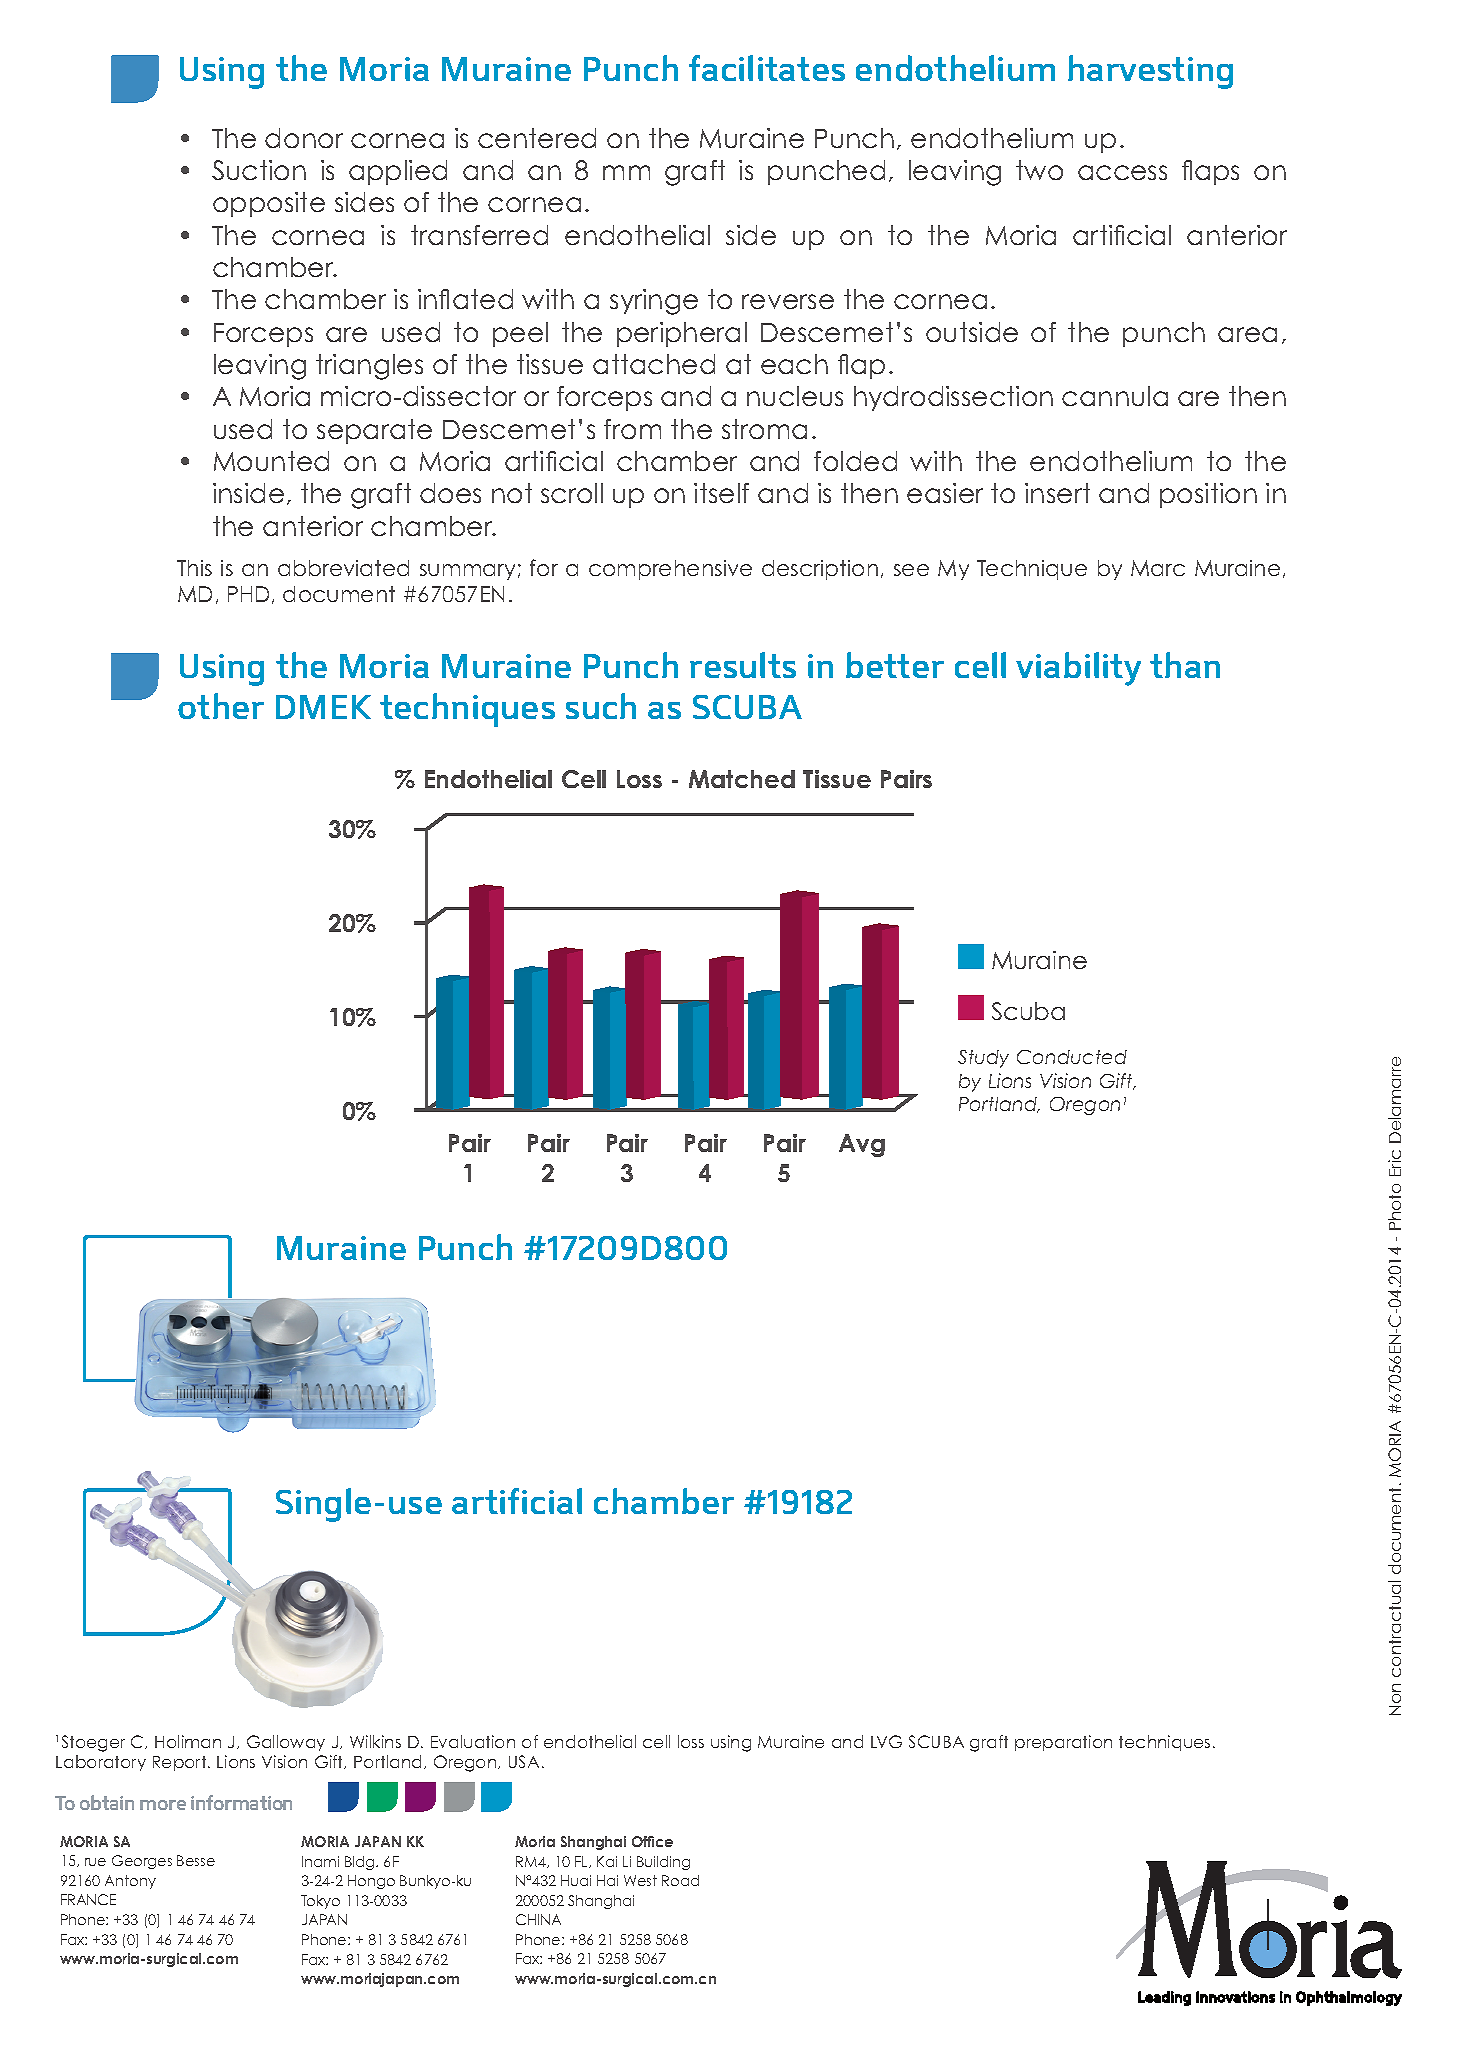 This image has height=2061, width=1457. What do you see at coordinates (1072, 1057) in the image?
I see `Conducted` at bounding box center [1072, 1057].
